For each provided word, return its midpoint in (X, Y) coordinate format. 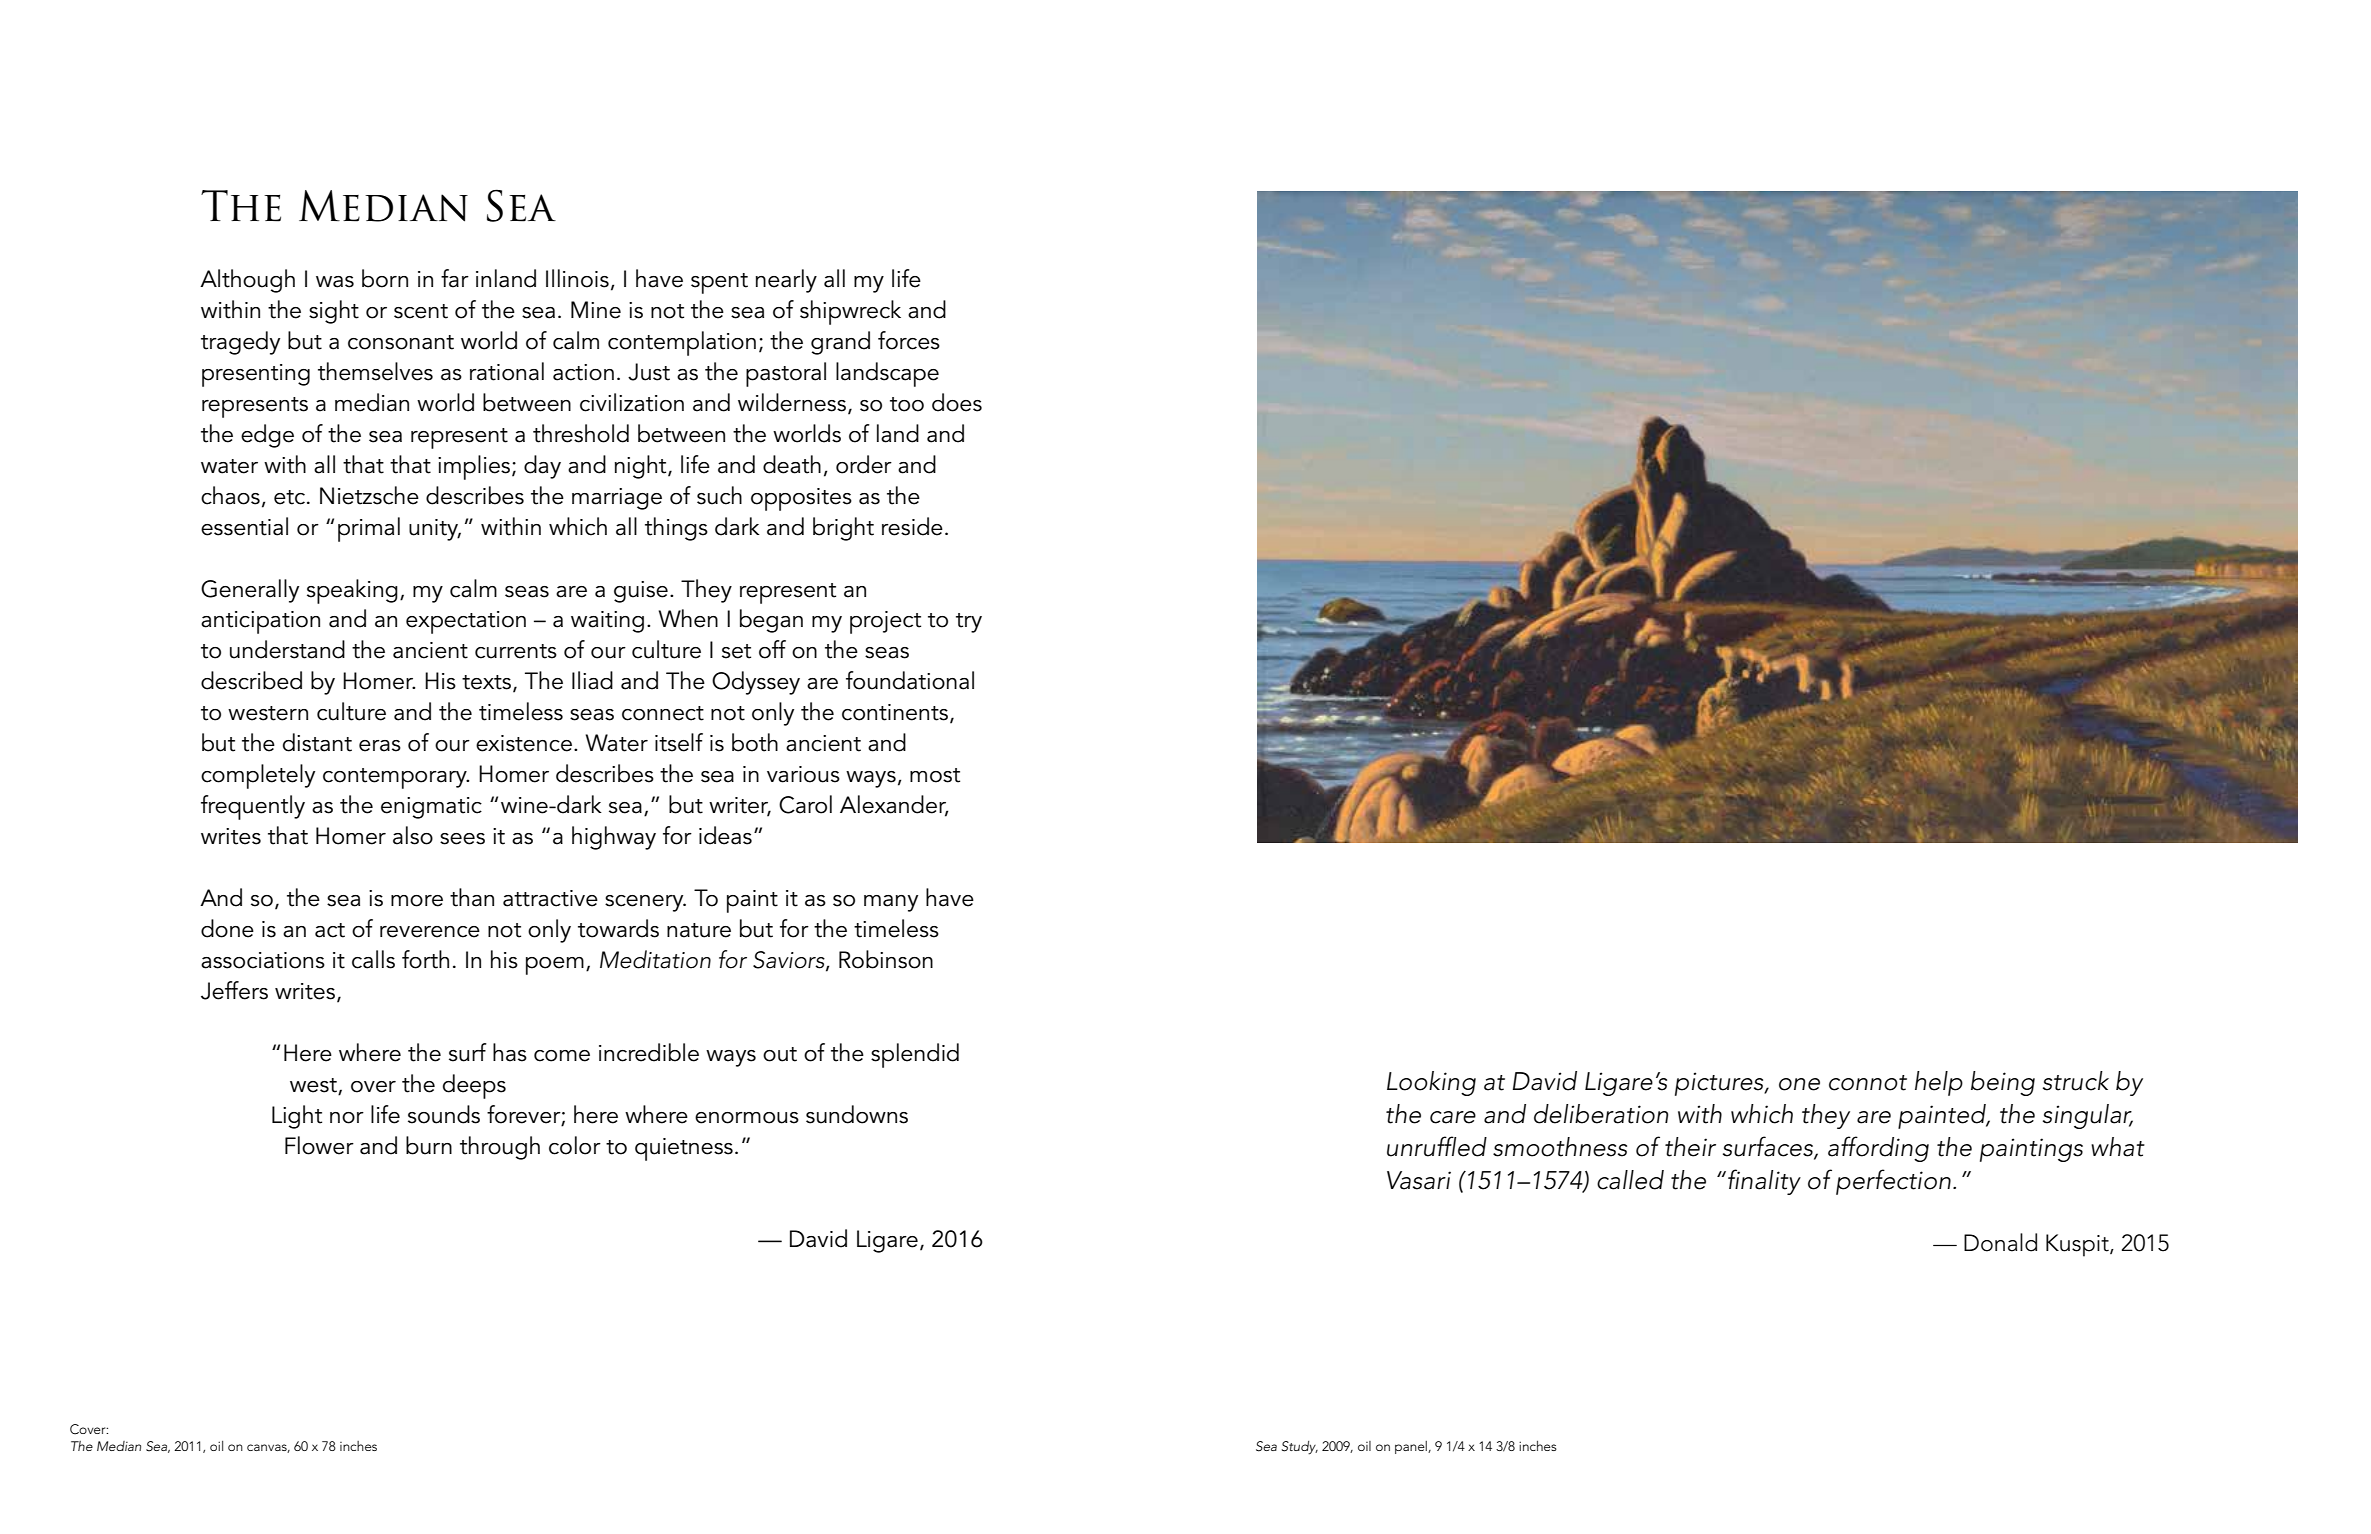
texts (488, 683)
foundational (910, 680)
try (969, 623)
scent (421, 311)
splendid (915, 1055)
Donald (2000, 1242)
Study (1300, 1448)
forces (909, 340)
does (957, 402)
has (510, 1052)
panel (1412, 1447)
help (1939, 1083)
